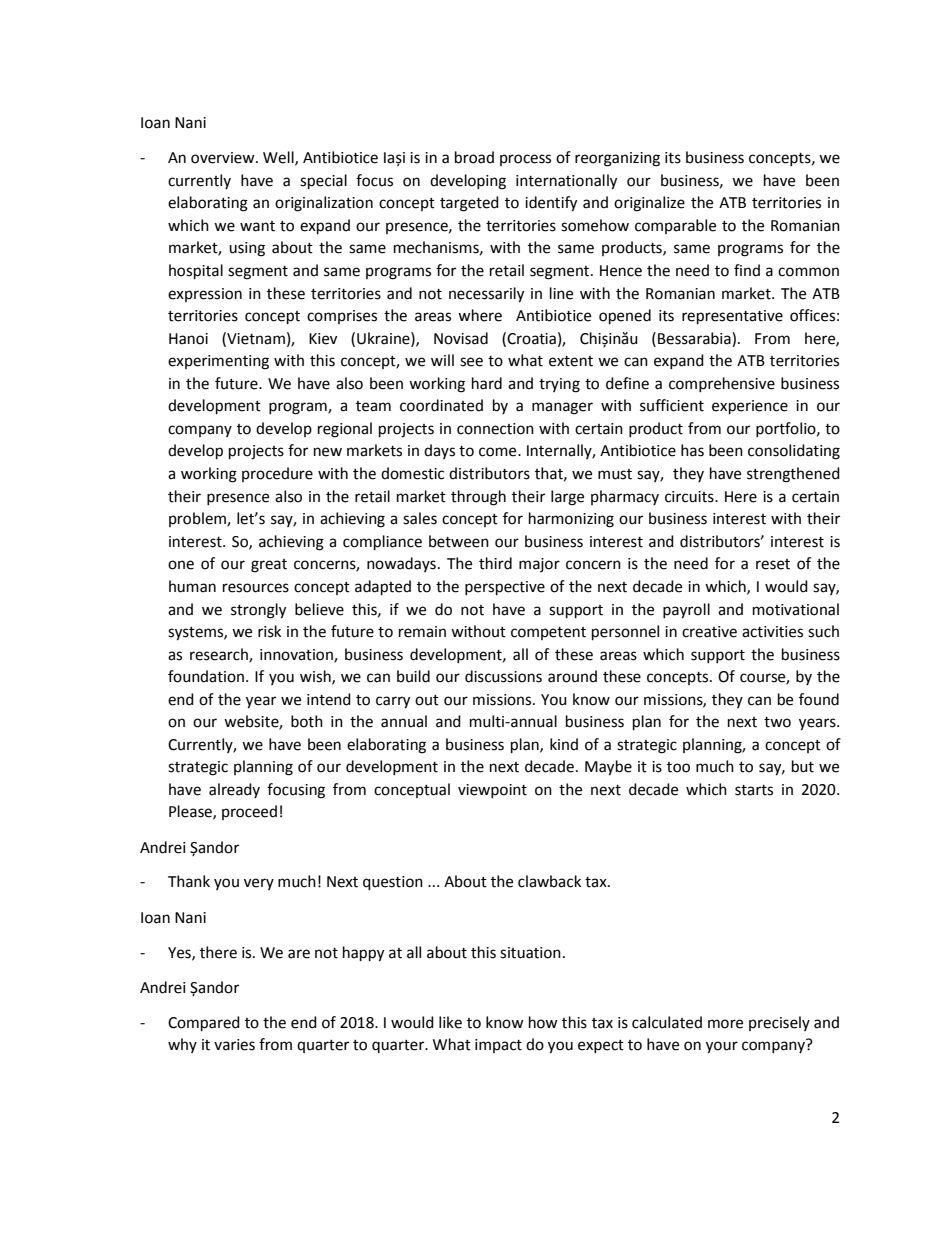 This page has height=1233, width=952. What do you see at coordinates (478, 498) in the page?
I see `through` at bounding box center [478, 498].
